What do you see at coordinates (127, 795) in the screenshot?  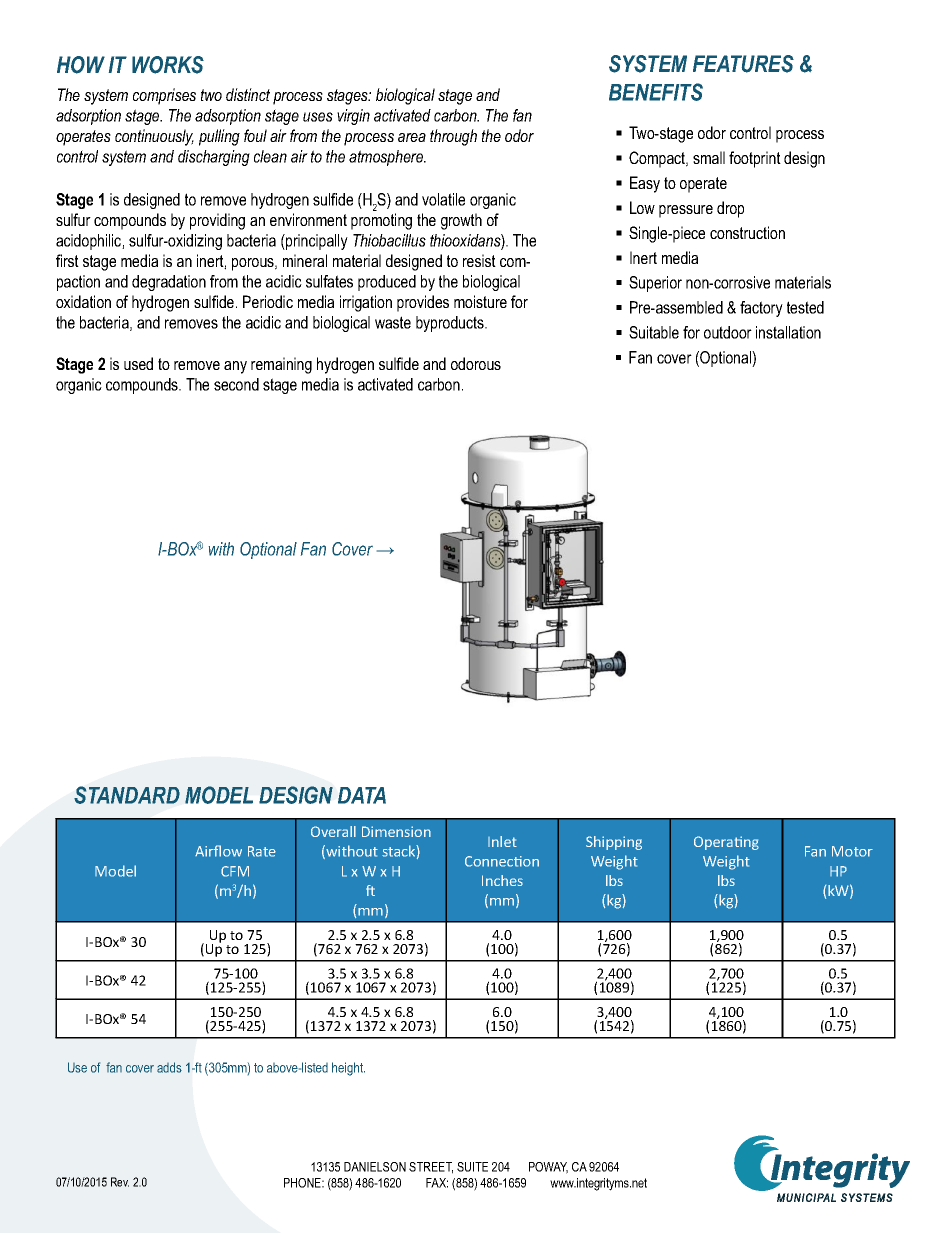 I see `STANDARD` at bounding box center [127, 795].
